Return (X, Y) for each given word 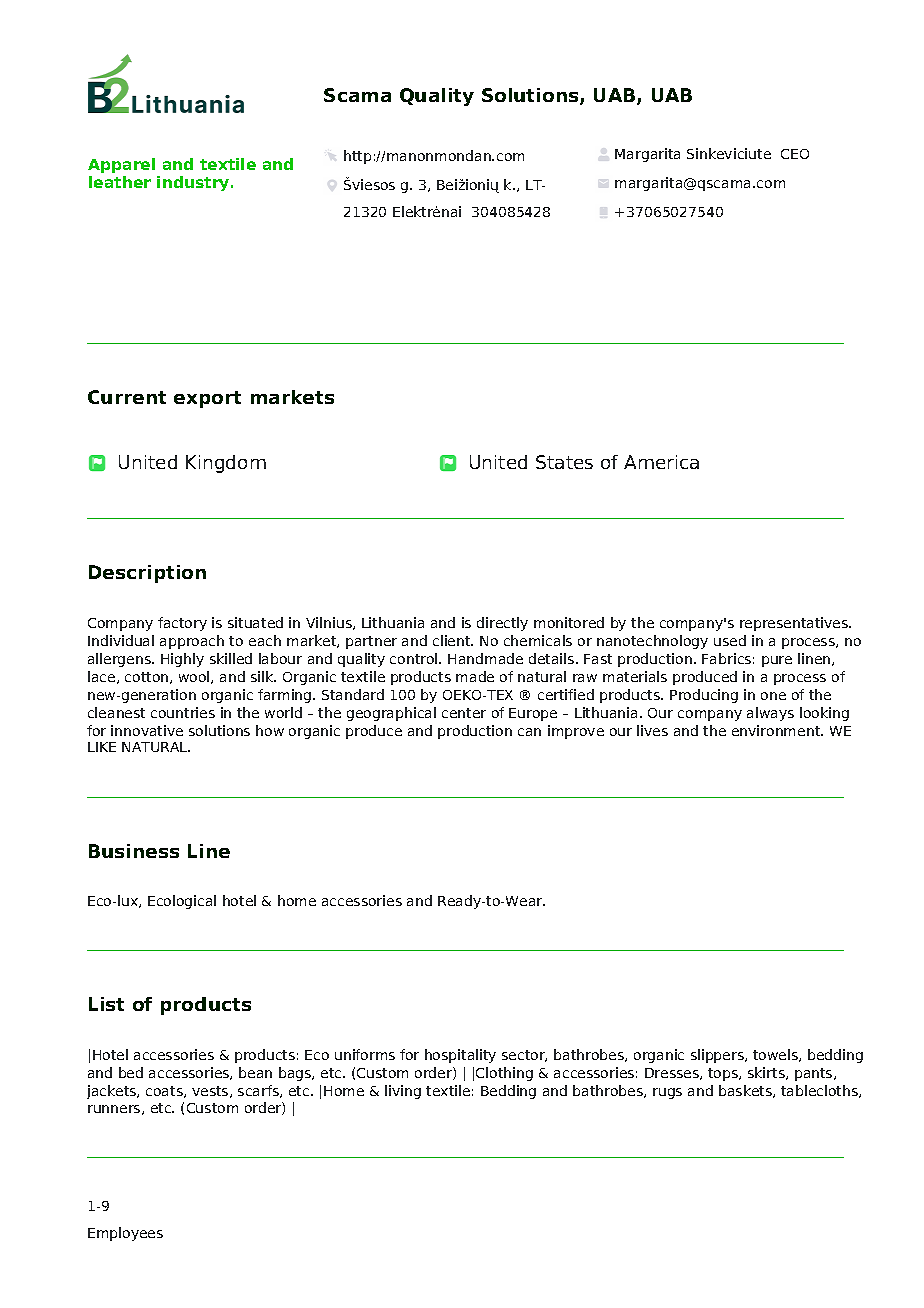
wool (195, 677)
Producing (704, 696)
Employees (125, 1234)
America (661, 462)
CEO (795, 154)
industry (194, 183)
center (464, 713)
